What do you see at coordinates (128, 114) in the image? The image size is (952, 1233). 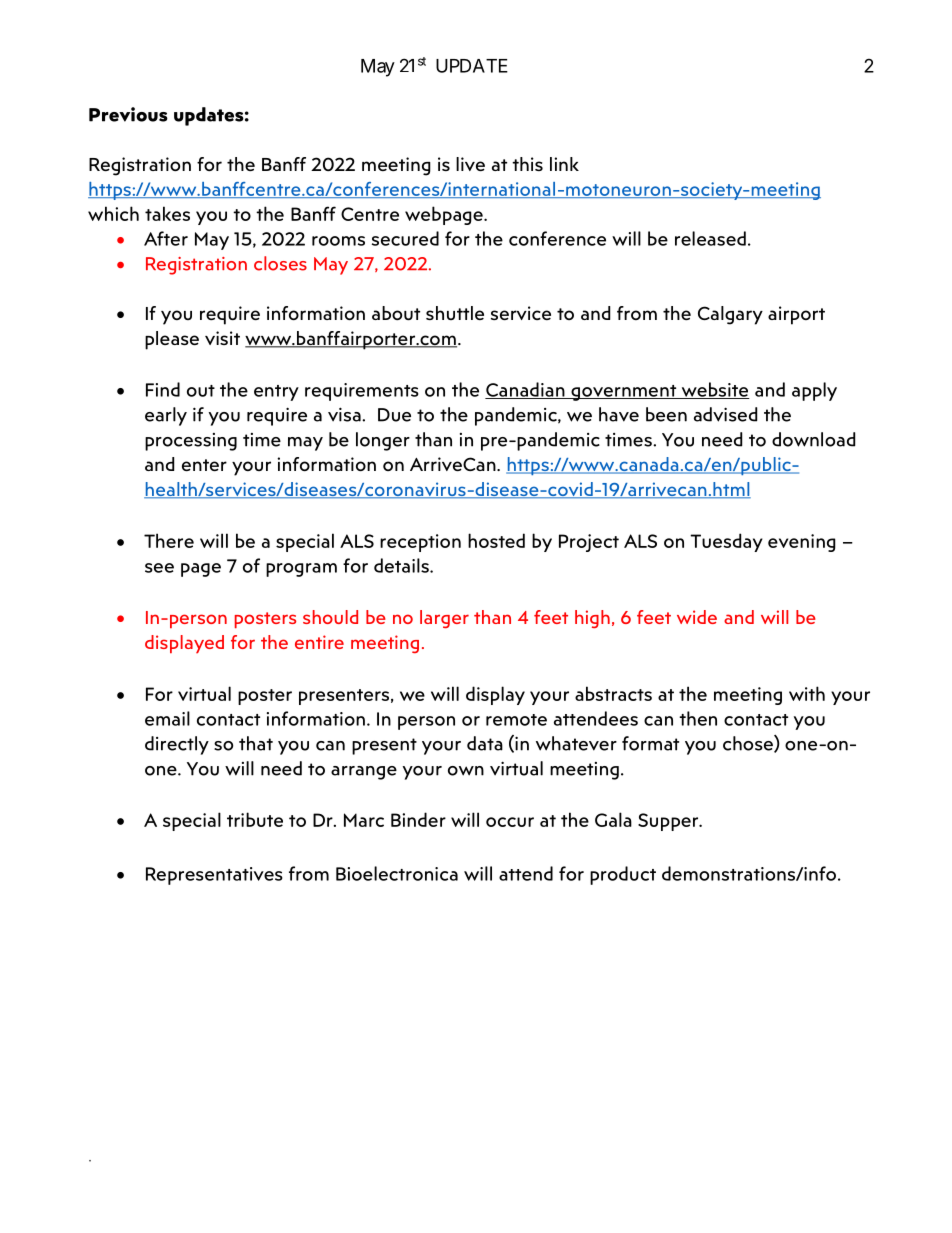 I see `Previous` at bounding box center [128, 114].
